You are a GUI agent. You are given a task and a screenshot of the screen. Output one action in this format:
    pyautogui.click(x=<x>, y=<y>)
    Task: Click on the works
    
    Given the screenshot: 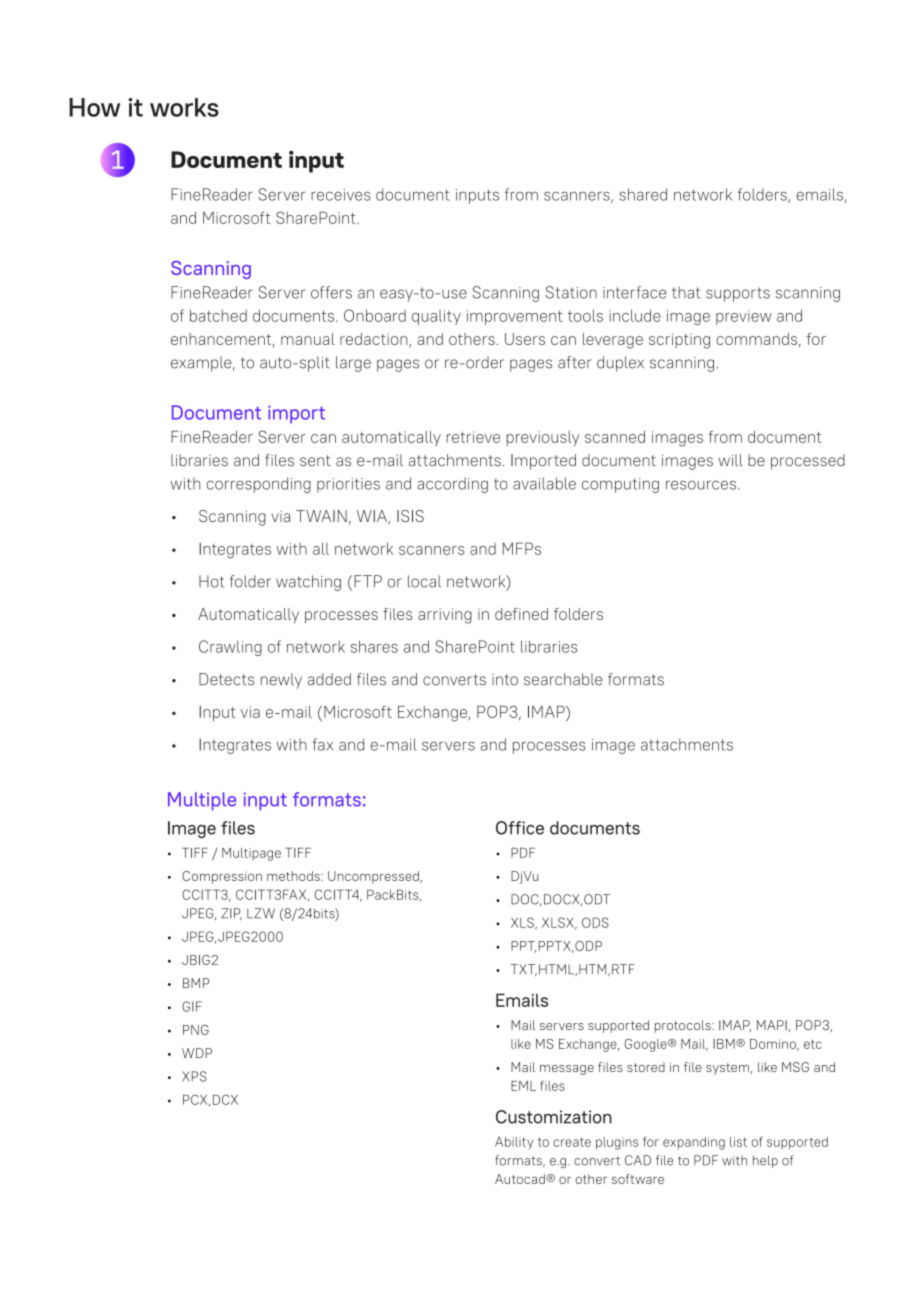 What is the action you would take?
    pyautogui.click(x=184, y=107)
